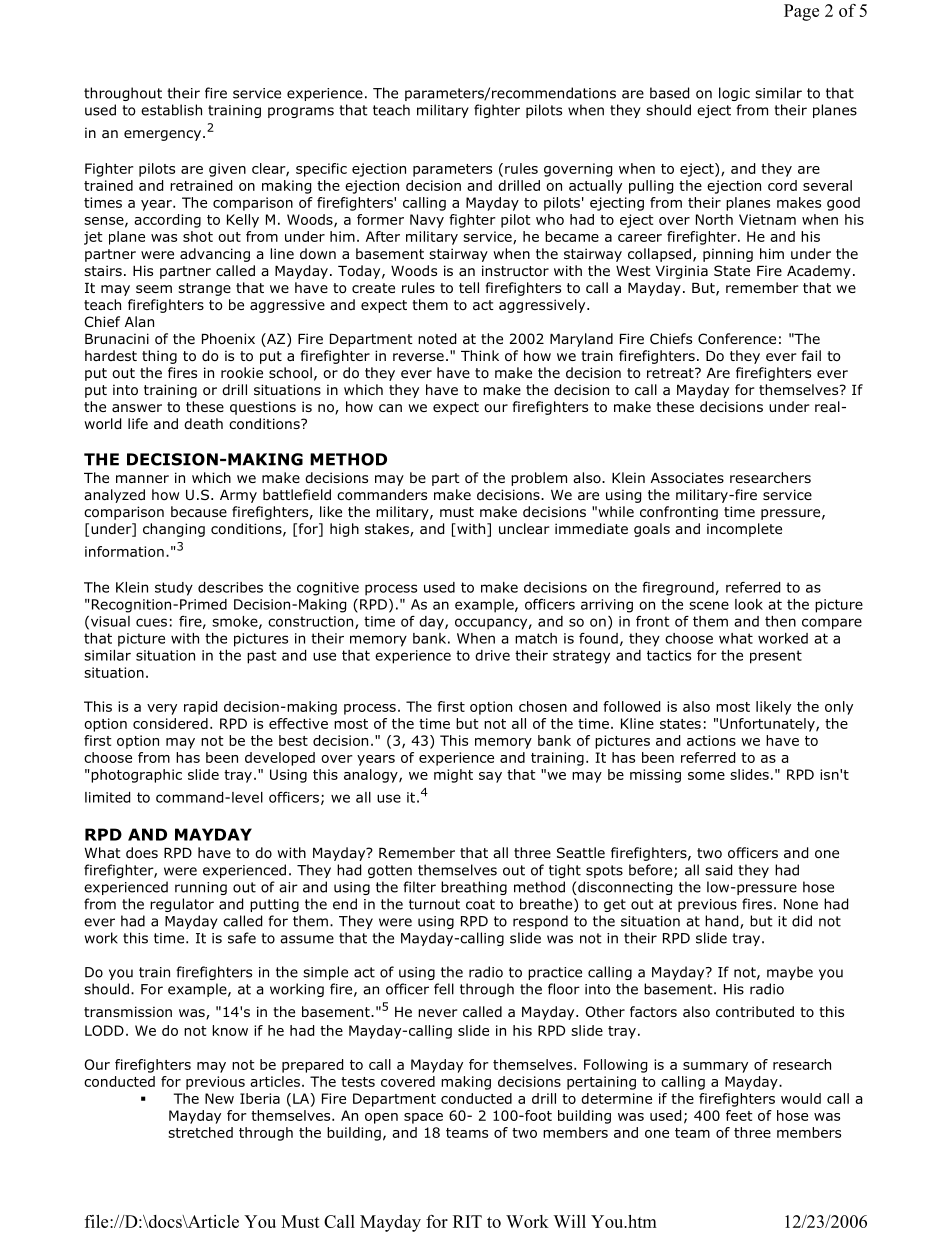 Image resolution: width=952 pixels, height=1233 pixels. Describe the element at coordinates (739, 1115) in the screenshot. I see `feet` at that location.
